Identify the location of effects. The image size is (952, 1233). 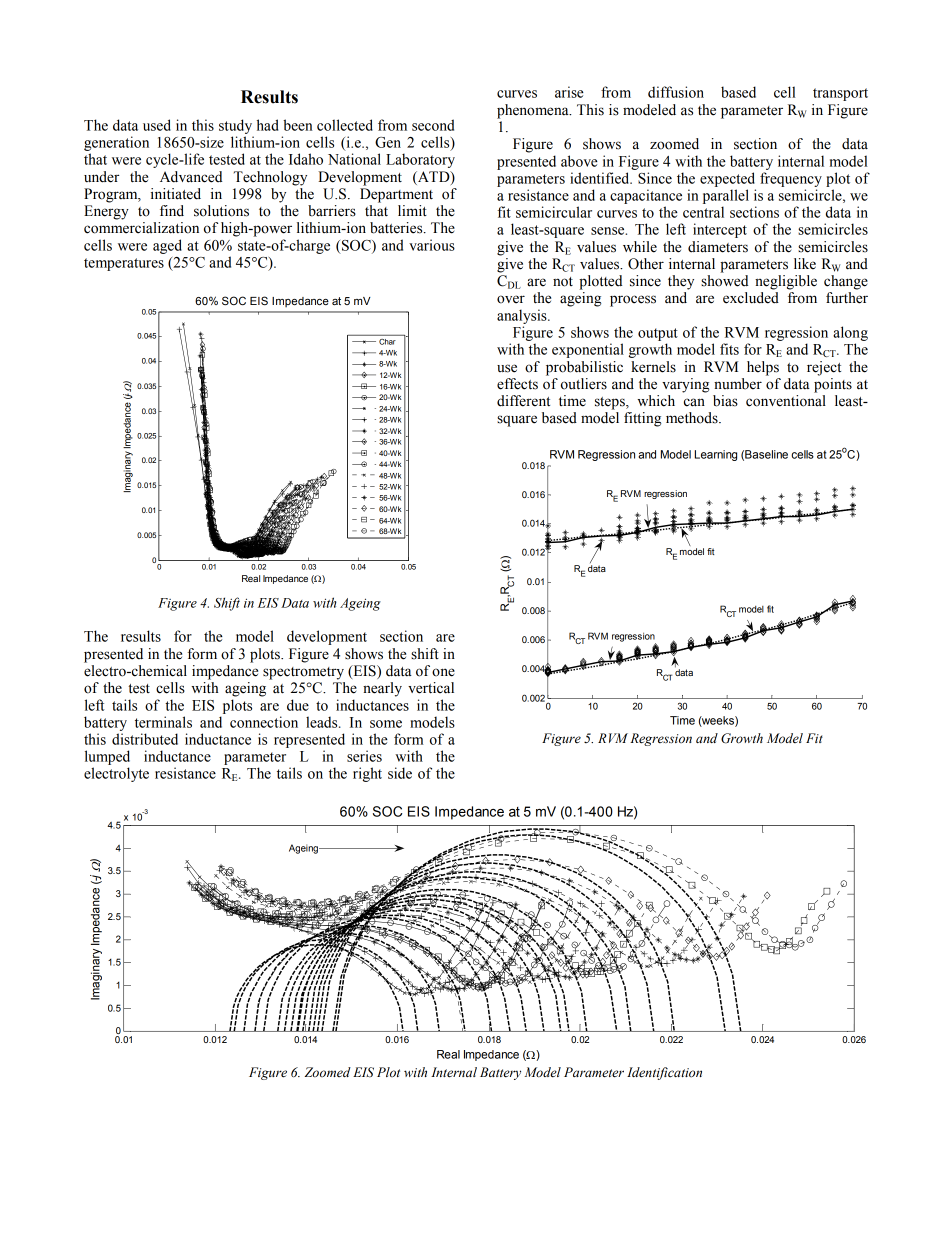
(517, 384).
